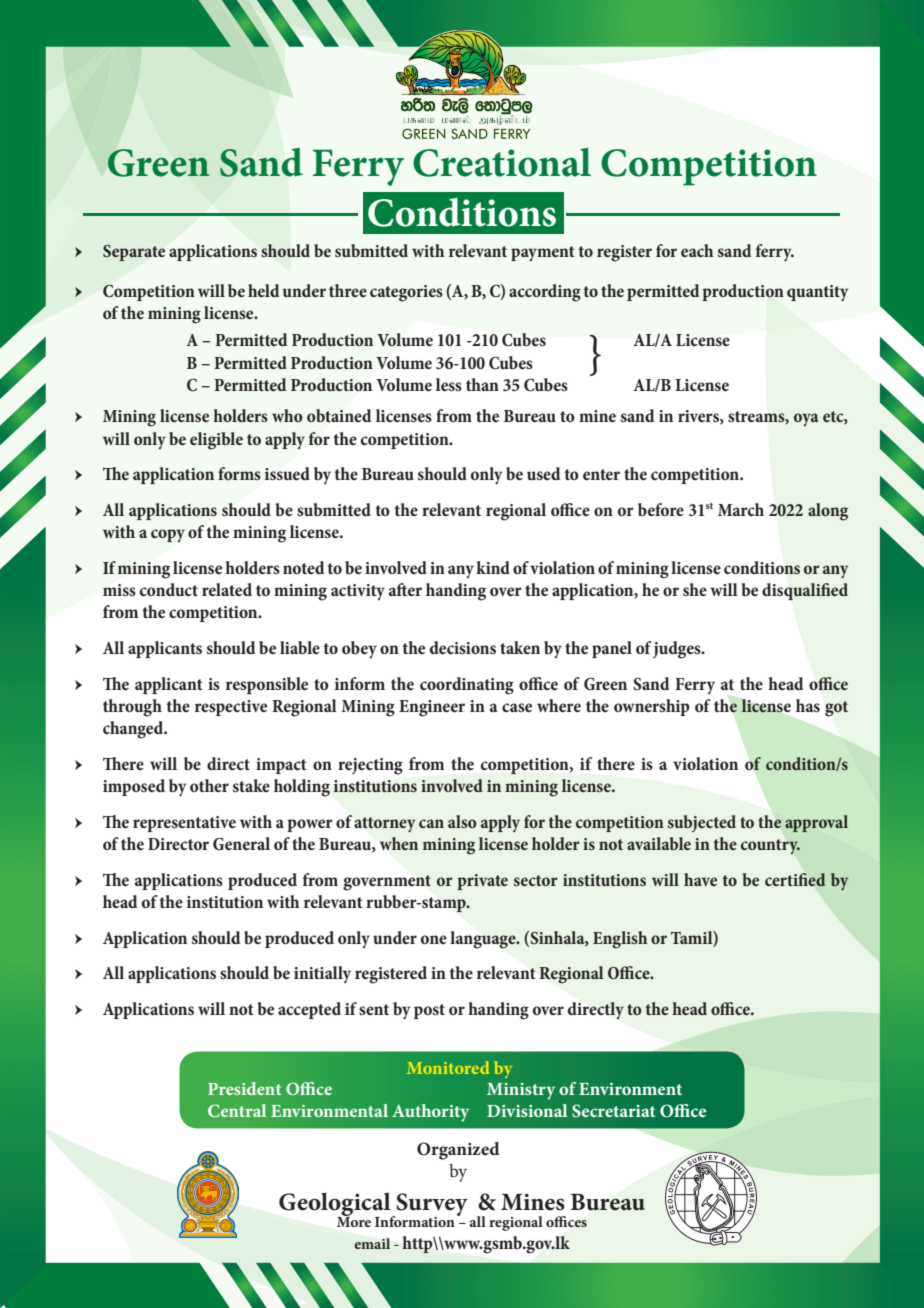 This screenshot has height=1308, width=924. What do you see at coordinates (613, 1111) in the screenshot?
I see `Secretariat` at bounding box center [613, 1111].
